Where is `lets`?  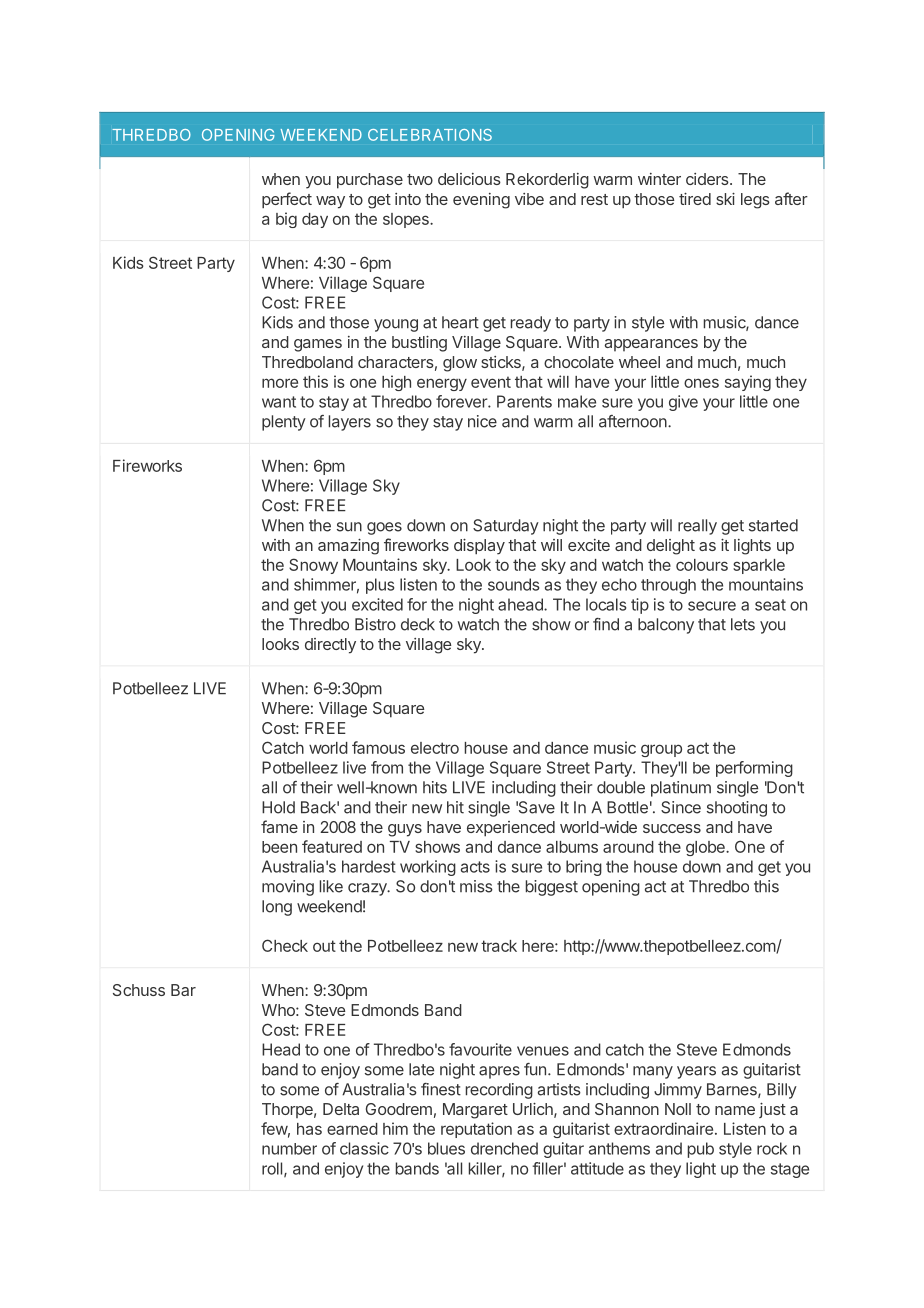 lets is located at coordinates (743, 624).
